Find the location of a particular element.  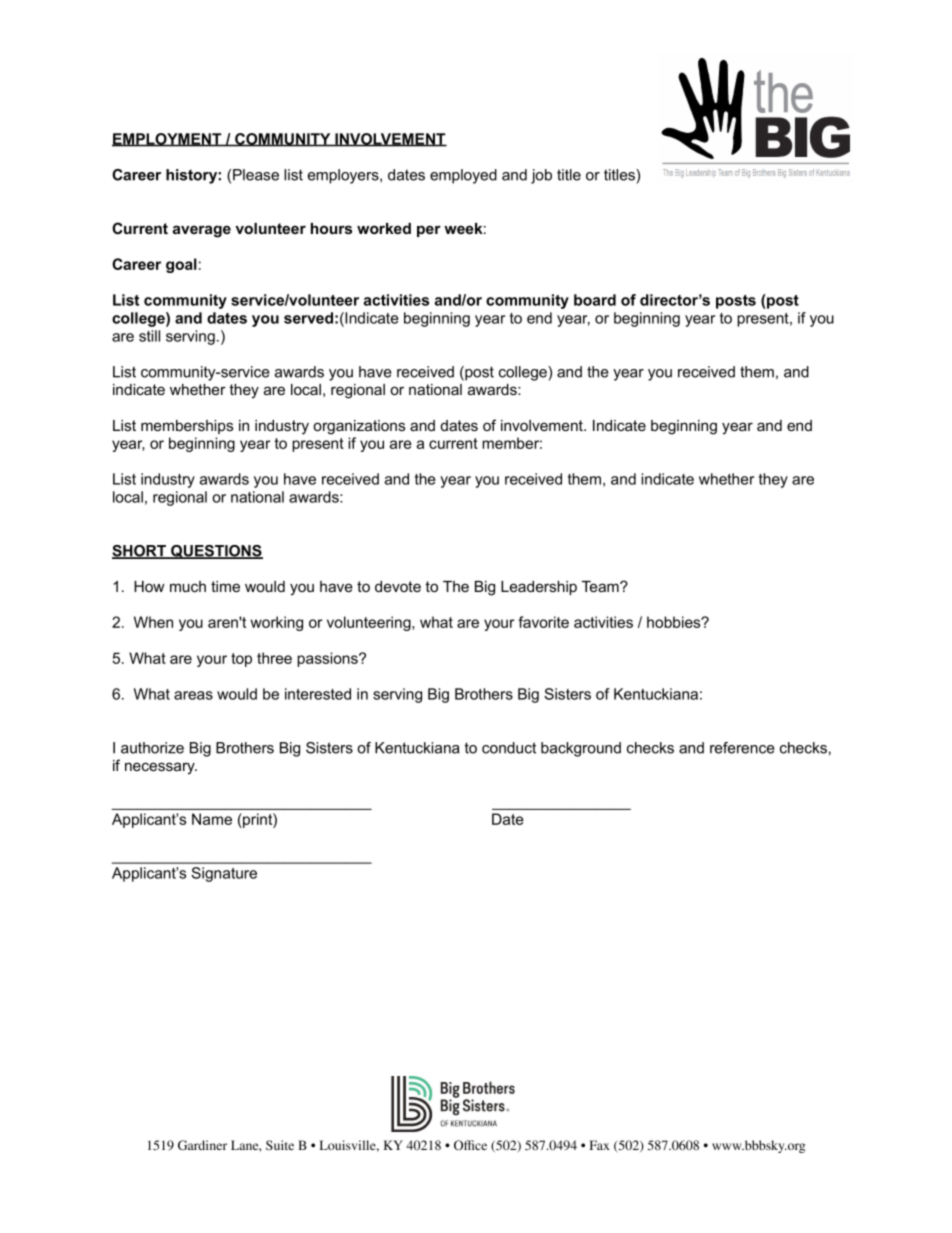

job is located at coordinates (541, 176).
